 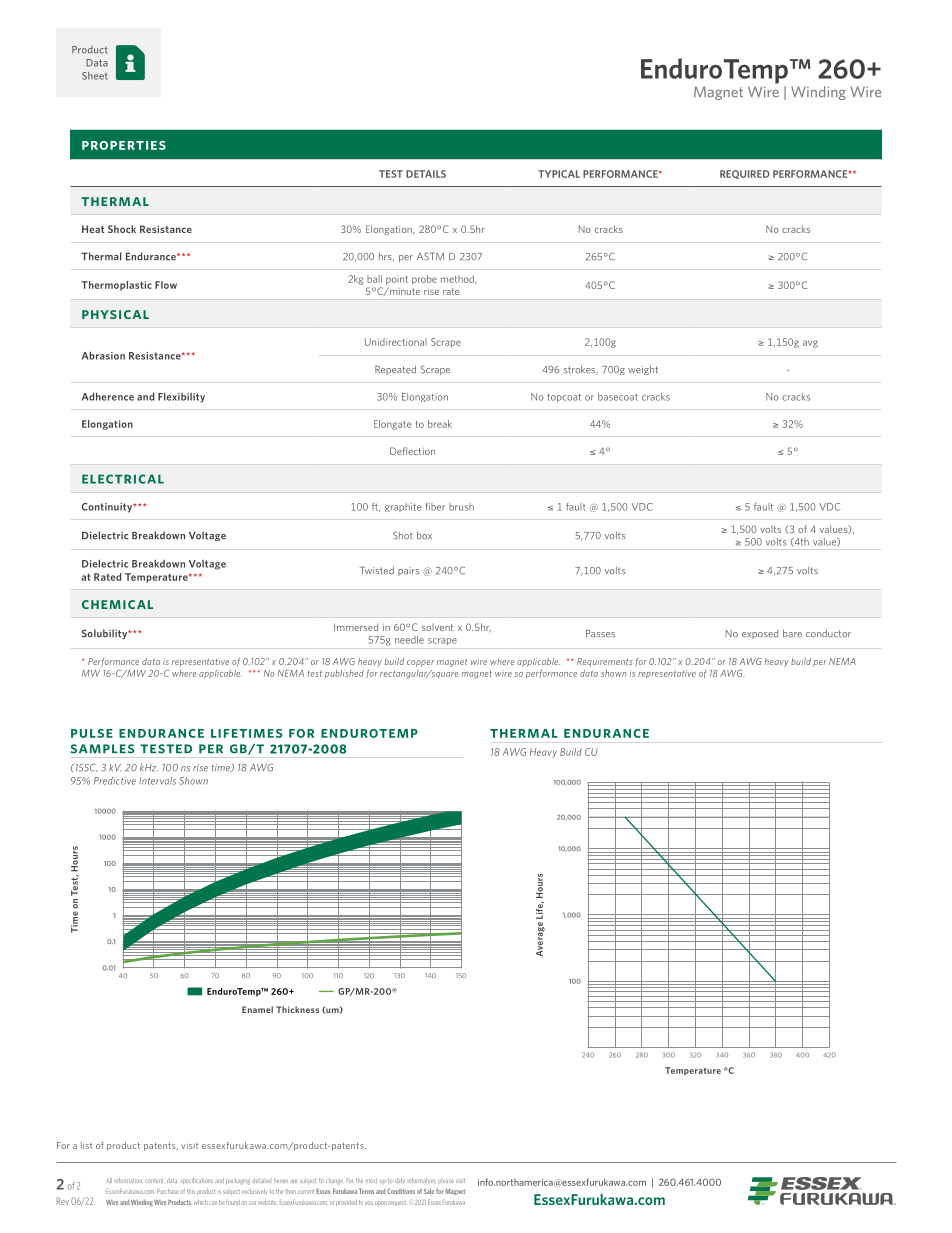 What do you see at coordinates (760, 634) in the screenshot?
I see `exposed` at bounding box center [760, 634].
